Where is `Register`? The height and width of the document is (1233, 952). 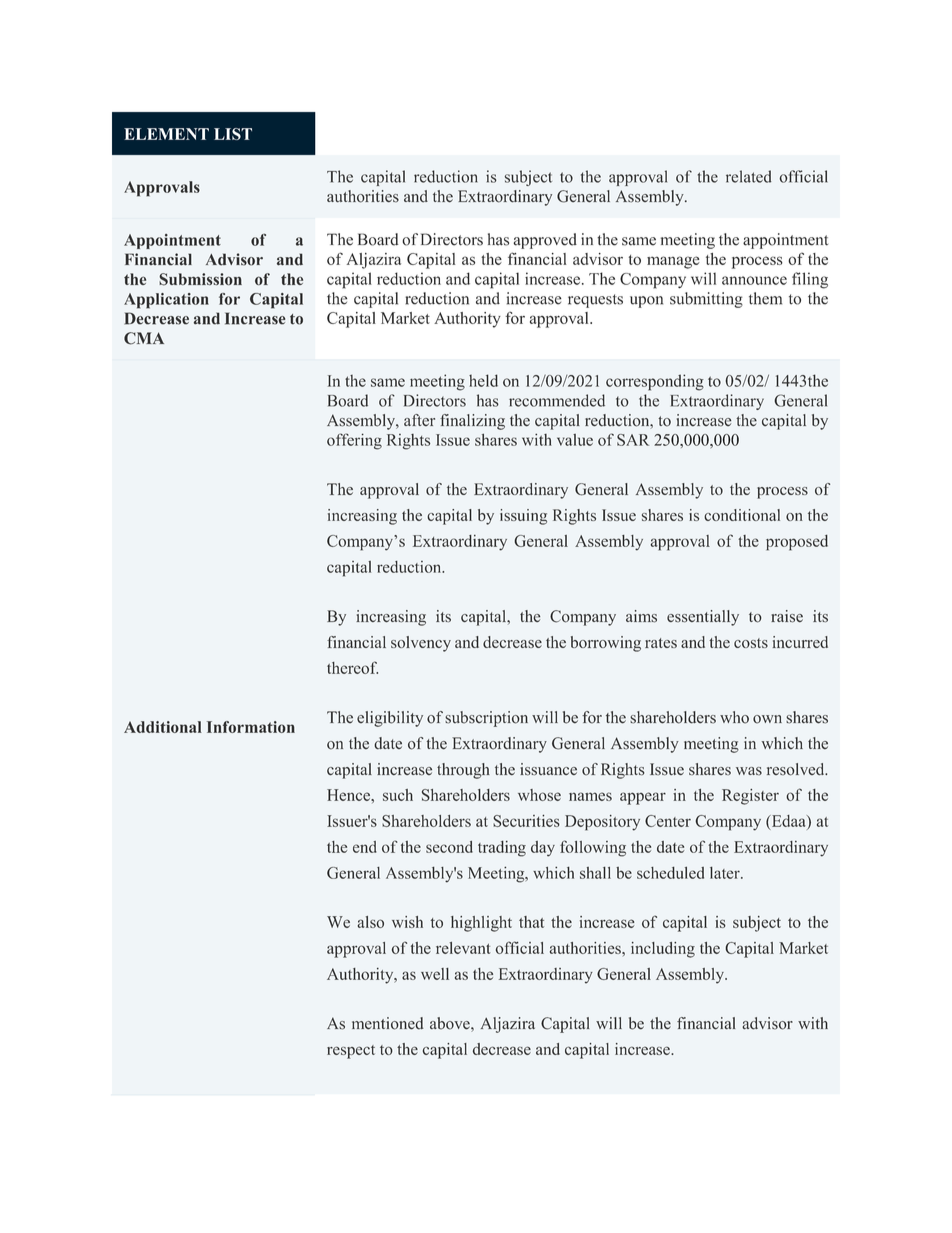
Register is located at coordinates (750, 797).
